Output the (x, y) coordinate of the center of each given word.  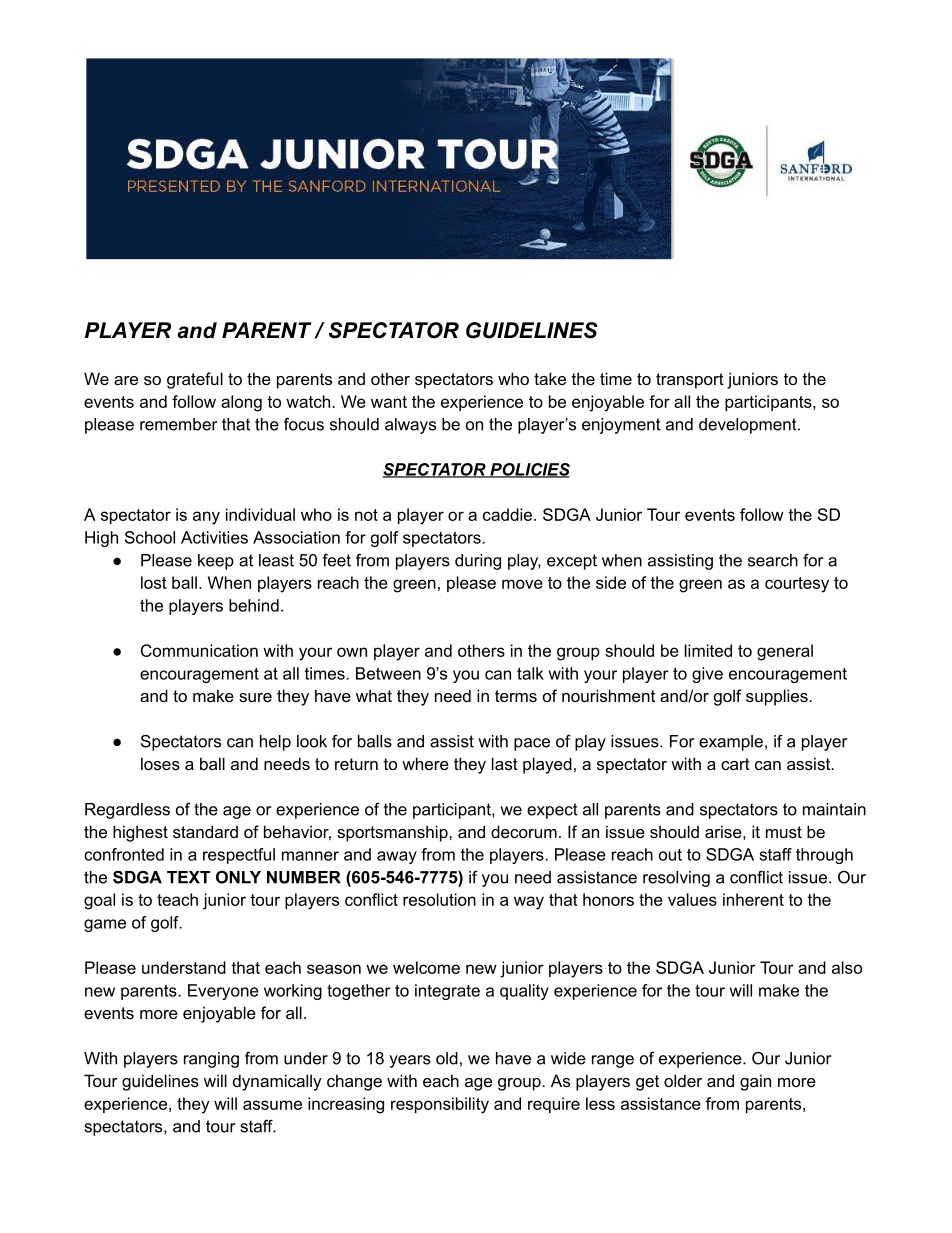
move (522, 584)
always (410, 426)
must (784, 832)
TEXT (188, 877)
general (785, 652)
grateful (195, 380)
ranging (211, 1060)
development (749, 426)
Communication (199, 650)
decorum (524, 831)
